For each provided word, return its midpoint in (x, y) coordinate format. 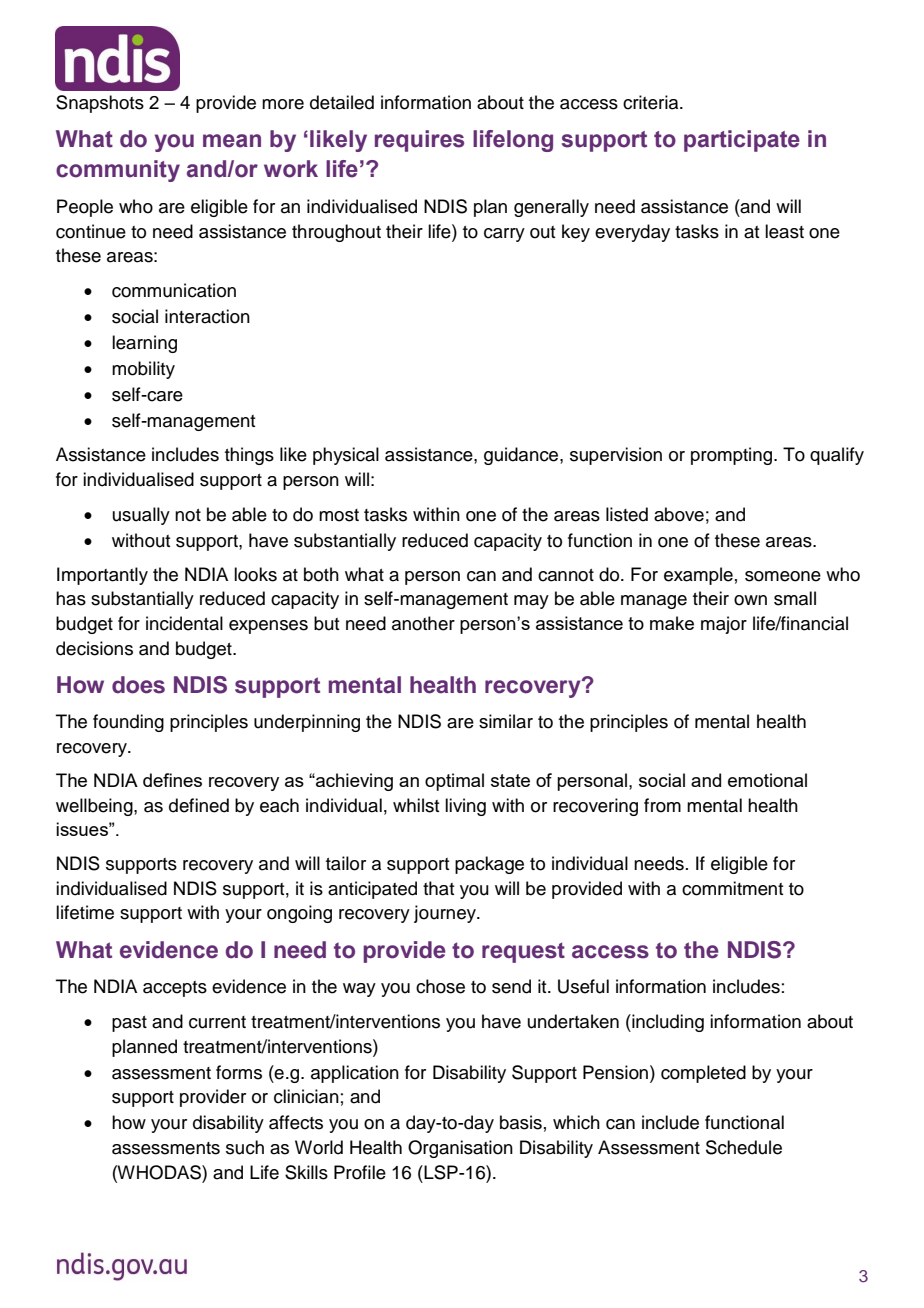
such (245, 1147)
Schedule (744, 1147)
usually (141, 516)
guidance (522, 456)
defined (199, 805)
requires (419, 141)
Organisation (460, 1149)
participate (742, 141)
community (118, 171)
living (465, 807)
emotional (767, 780)
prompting (733, 456)
